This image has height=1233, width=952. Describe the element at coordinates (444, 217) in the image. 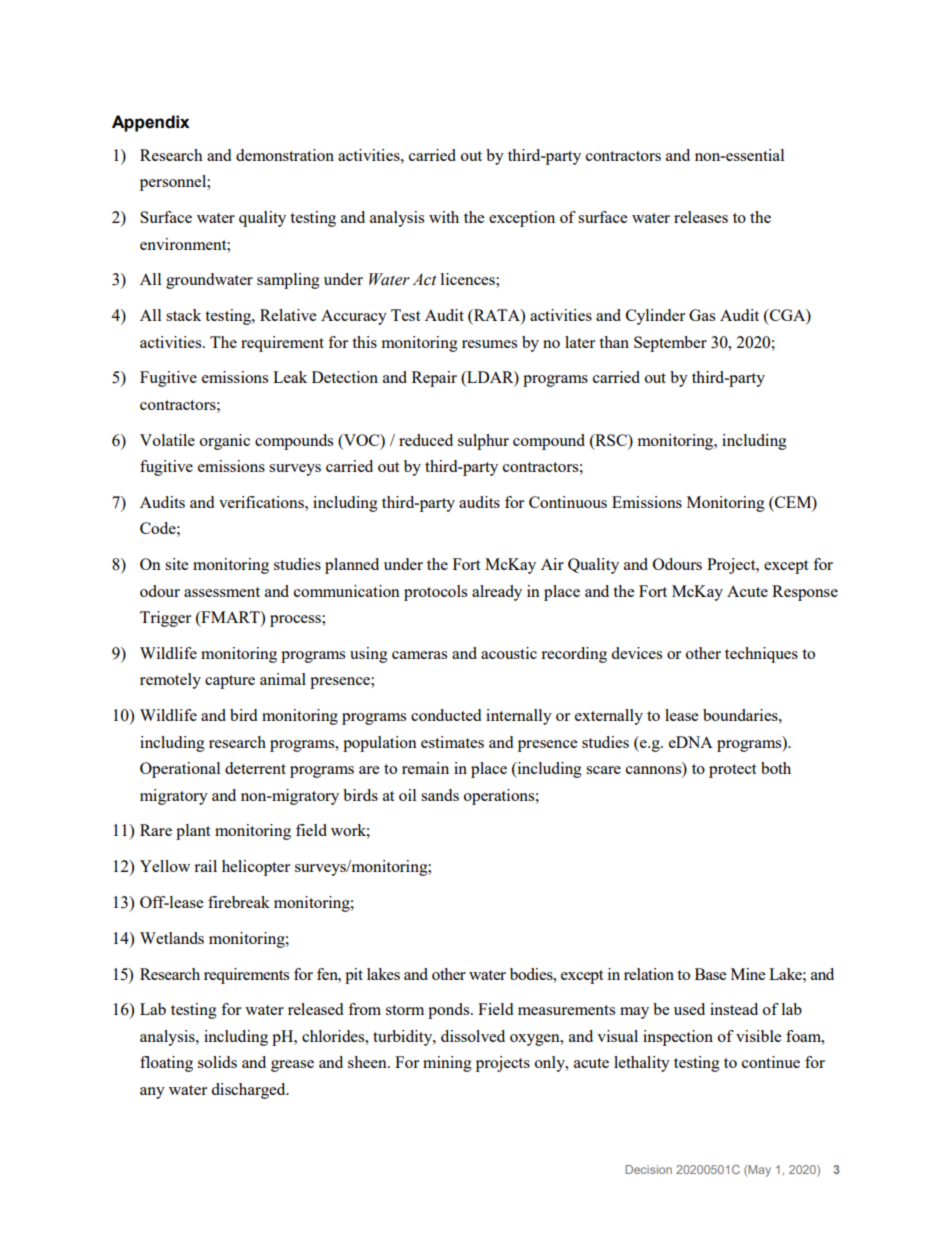

I see `with` at that location.
